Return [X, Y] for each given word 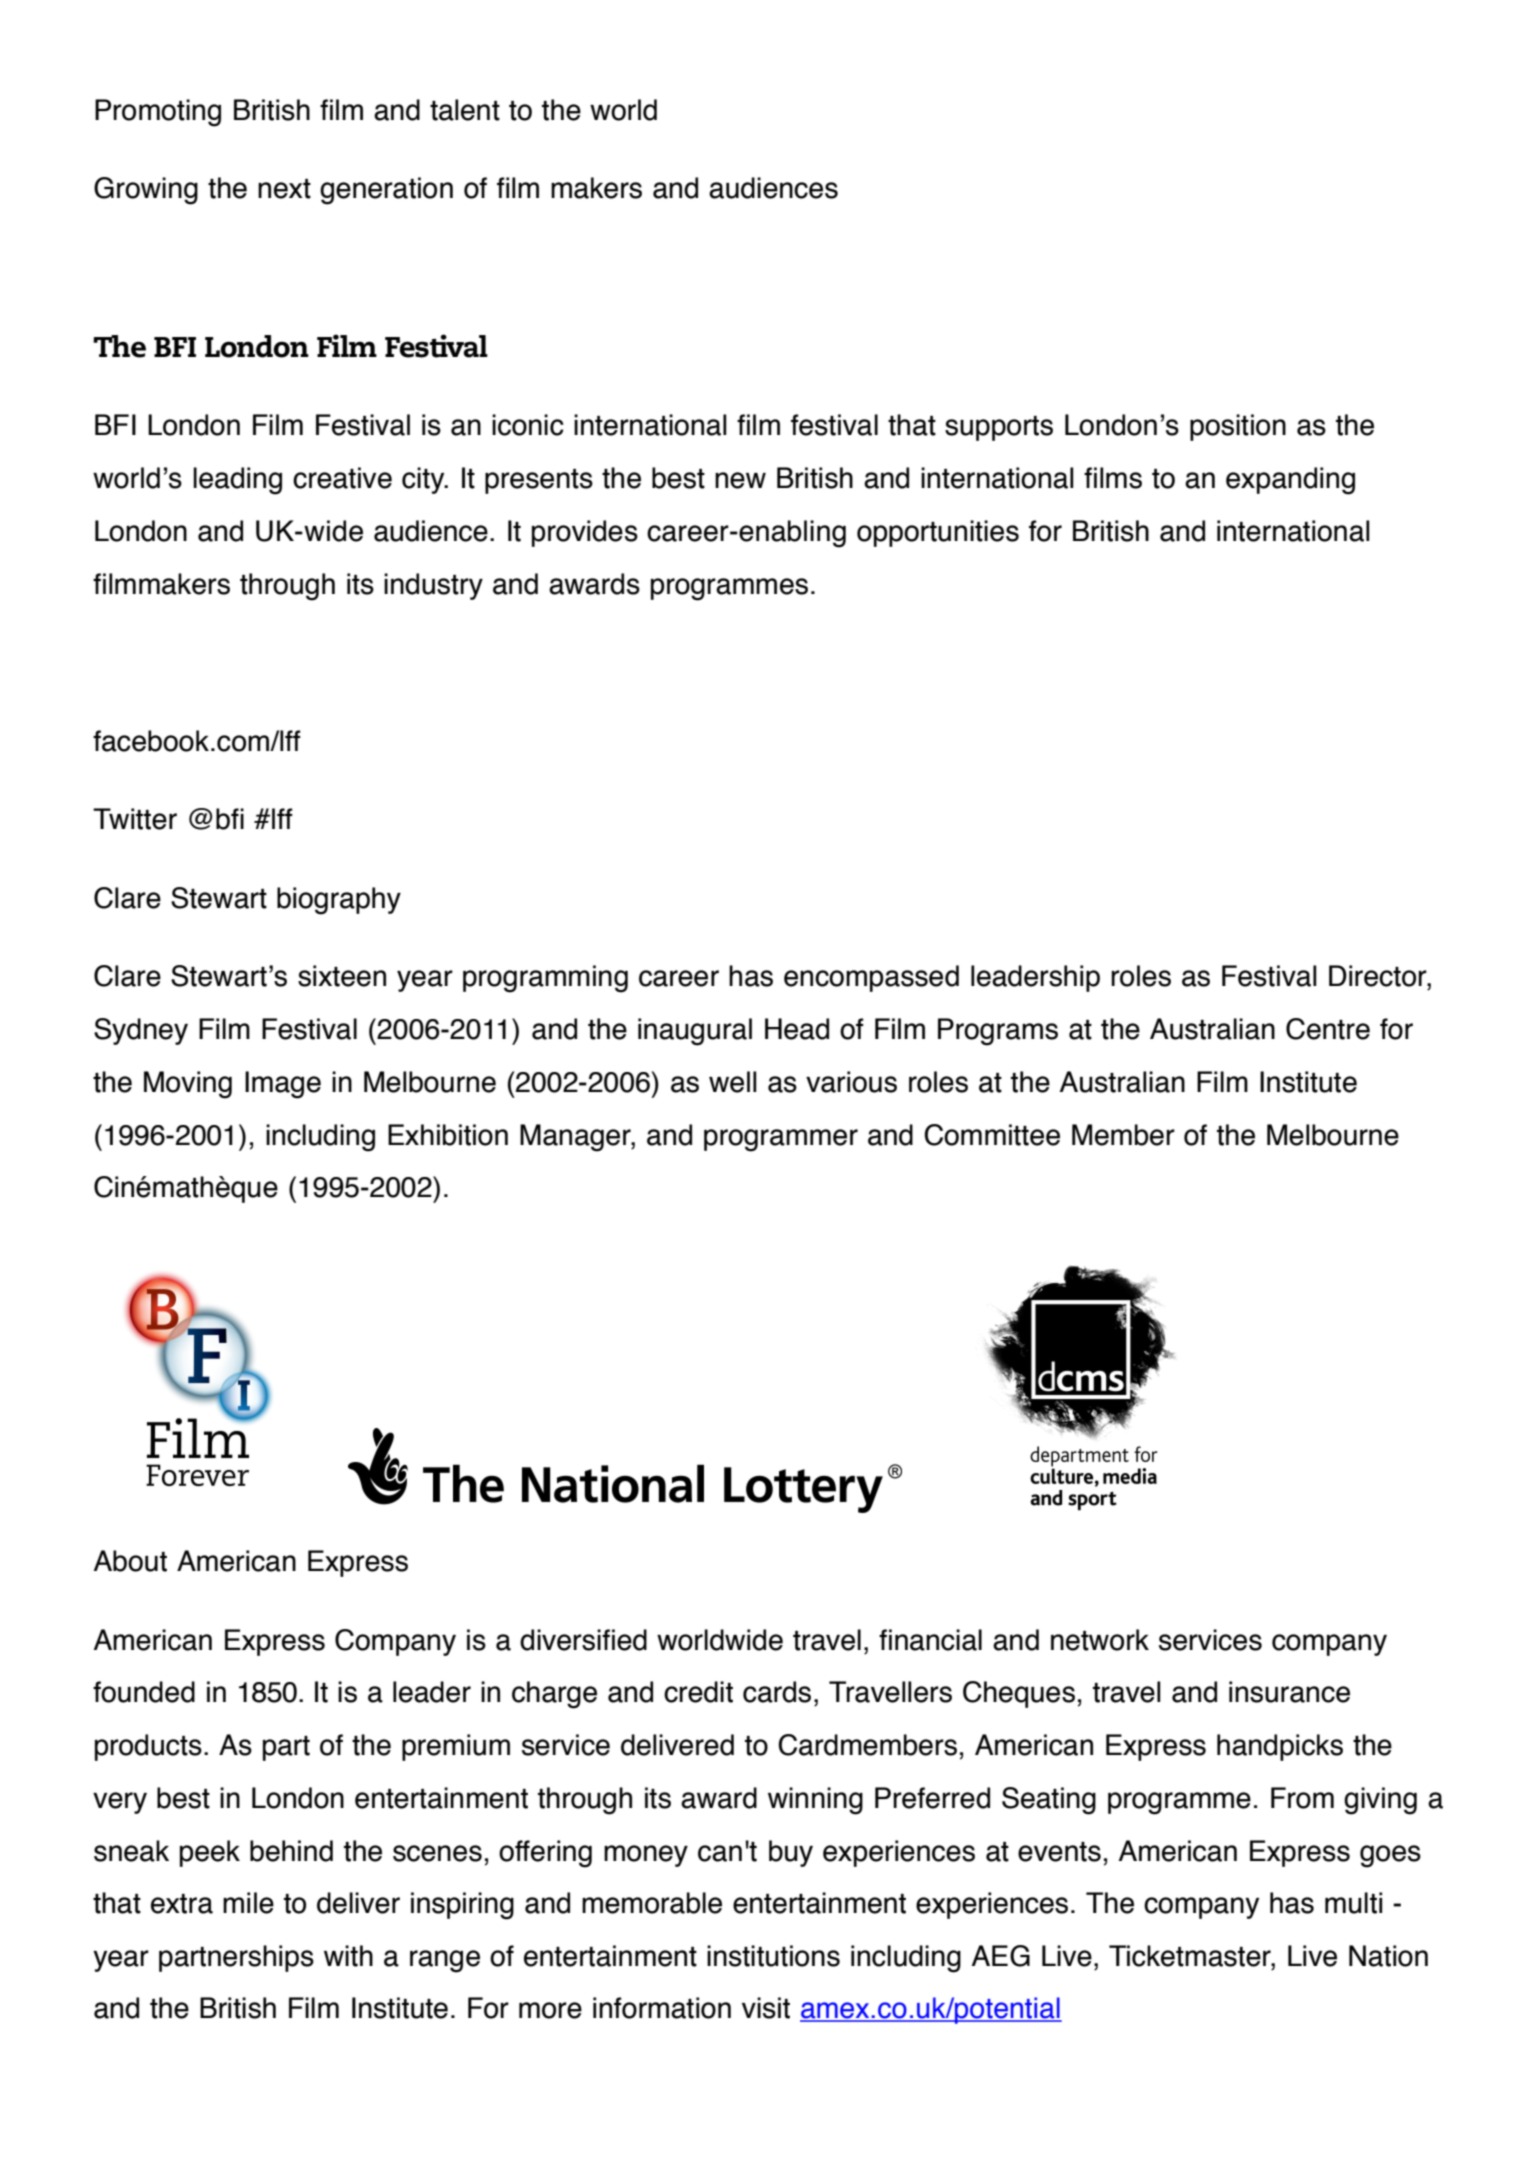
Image [283, 1085]
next [284, 189]
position [1238, 427]
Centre [1328, 1029]
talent [465, 110]
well [733, 1082]
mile [248, 1903]
